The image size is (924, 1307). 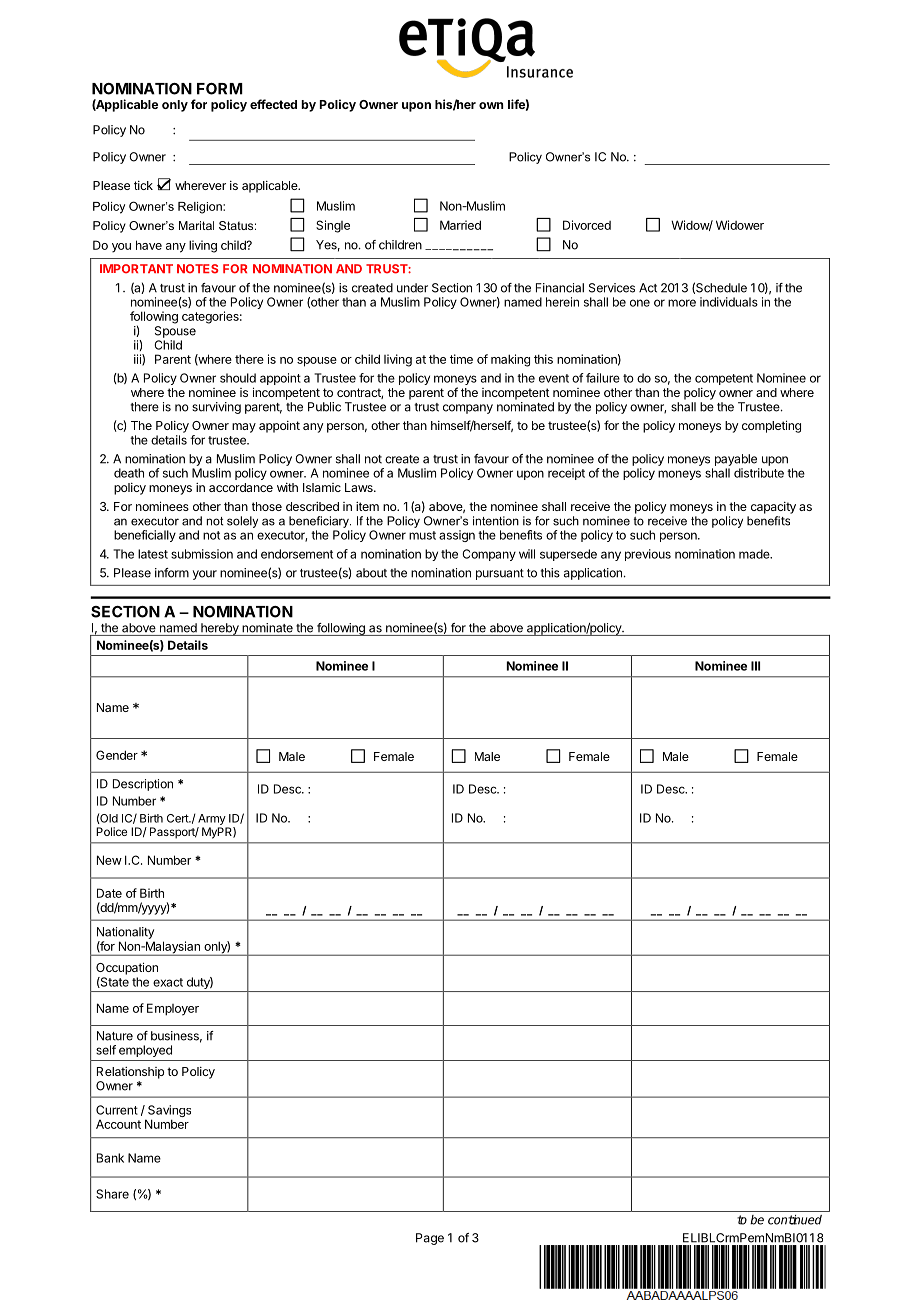 What do you see at coordinates (500, 574) in the page?
I see `pursuant` at bounding box center [500, 574].
